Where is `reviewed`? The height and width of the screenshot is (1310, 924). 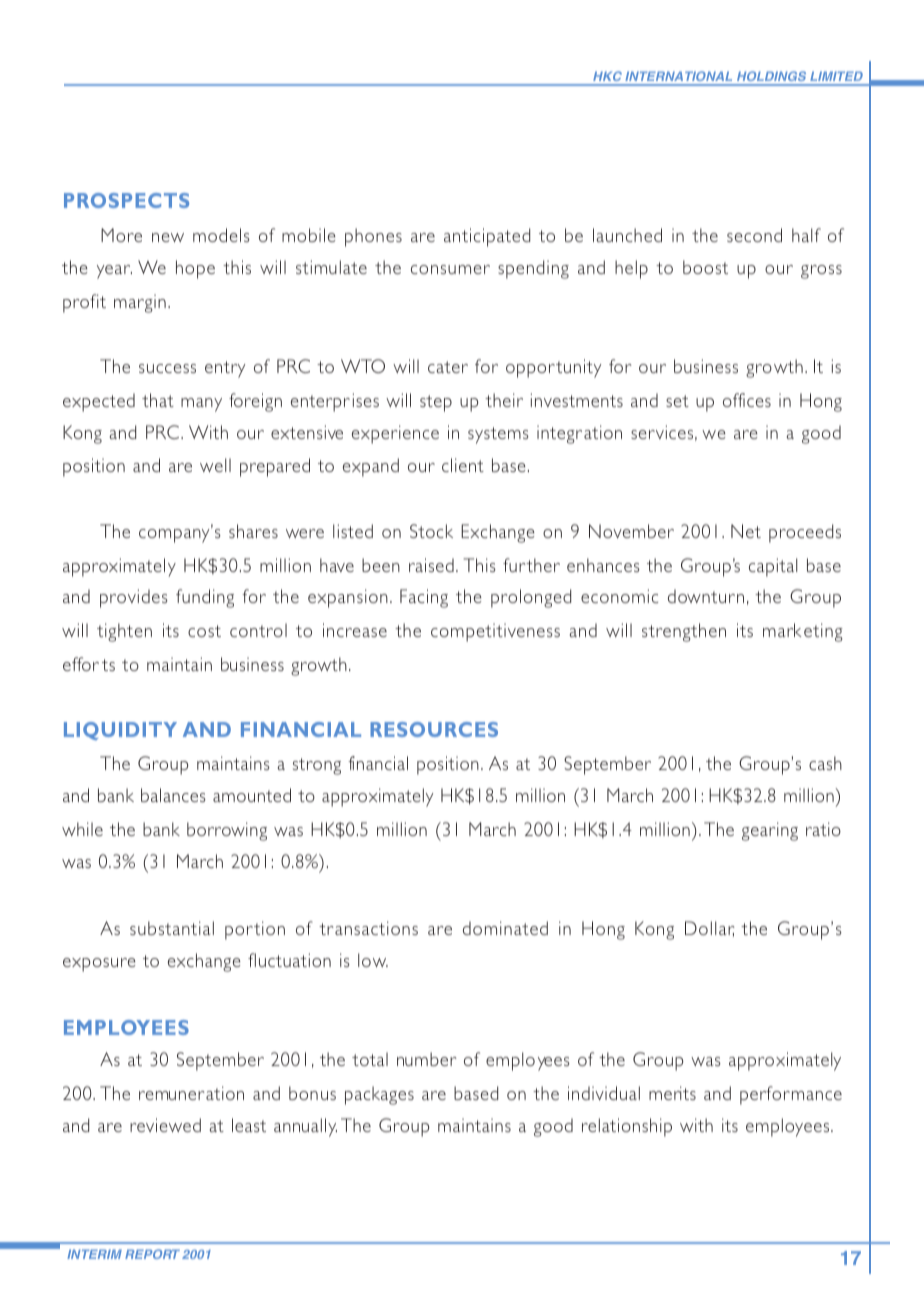
reviewed is located at coordinates (165, 1125).
